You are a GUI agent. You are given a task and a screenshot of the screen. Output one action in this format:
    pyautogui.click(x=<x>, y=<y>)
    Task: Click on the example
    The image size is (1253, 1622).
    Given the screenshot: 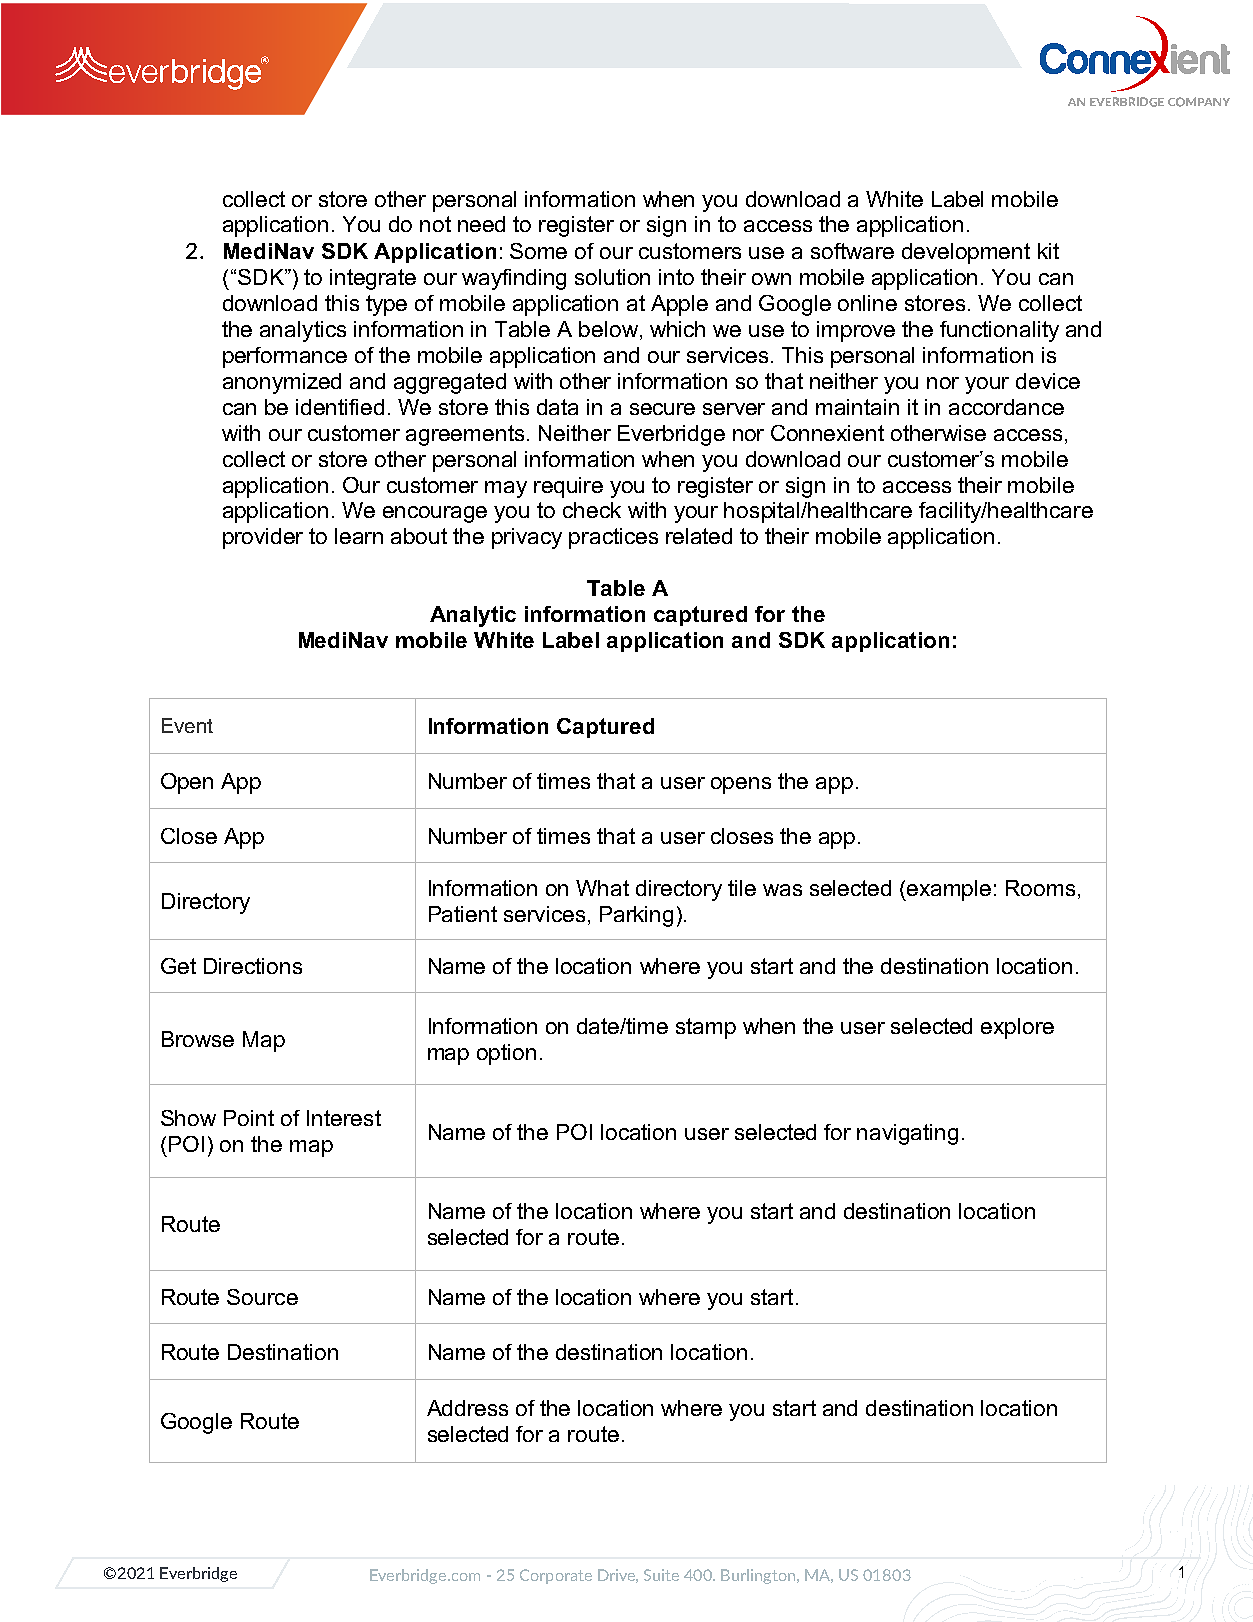 What is the action you would take?
    pyautogui.click(x=949, y=890)
